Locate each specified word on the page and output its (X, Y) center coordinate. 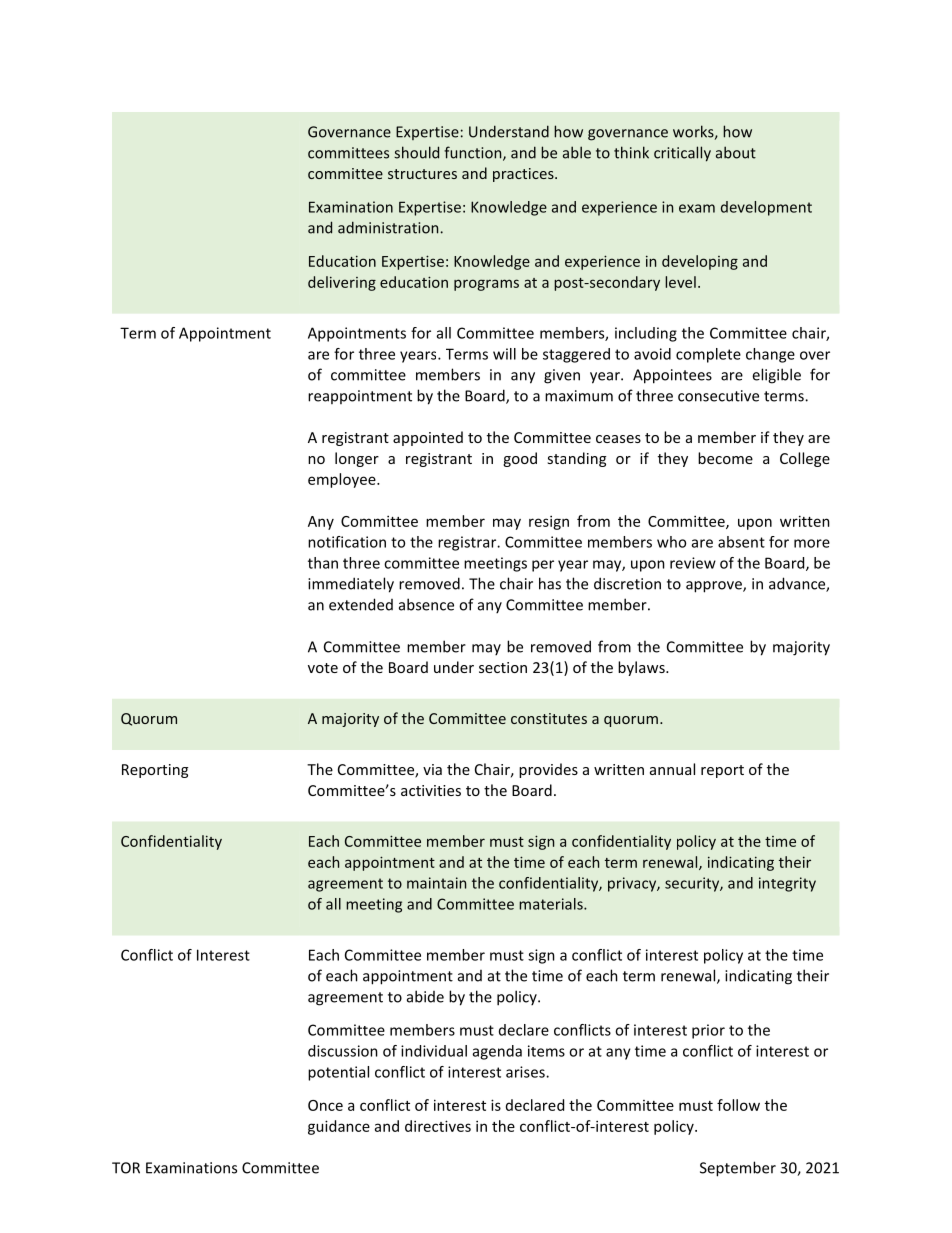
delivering (342, 283)
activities (431, 790)
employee (343, 480)
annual (672, 769)
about (736, 152)
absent (741, 542)
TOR (126, 1168)
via (432, 769)
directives (438, 1126)
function (474, 153)
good (520, 459)
